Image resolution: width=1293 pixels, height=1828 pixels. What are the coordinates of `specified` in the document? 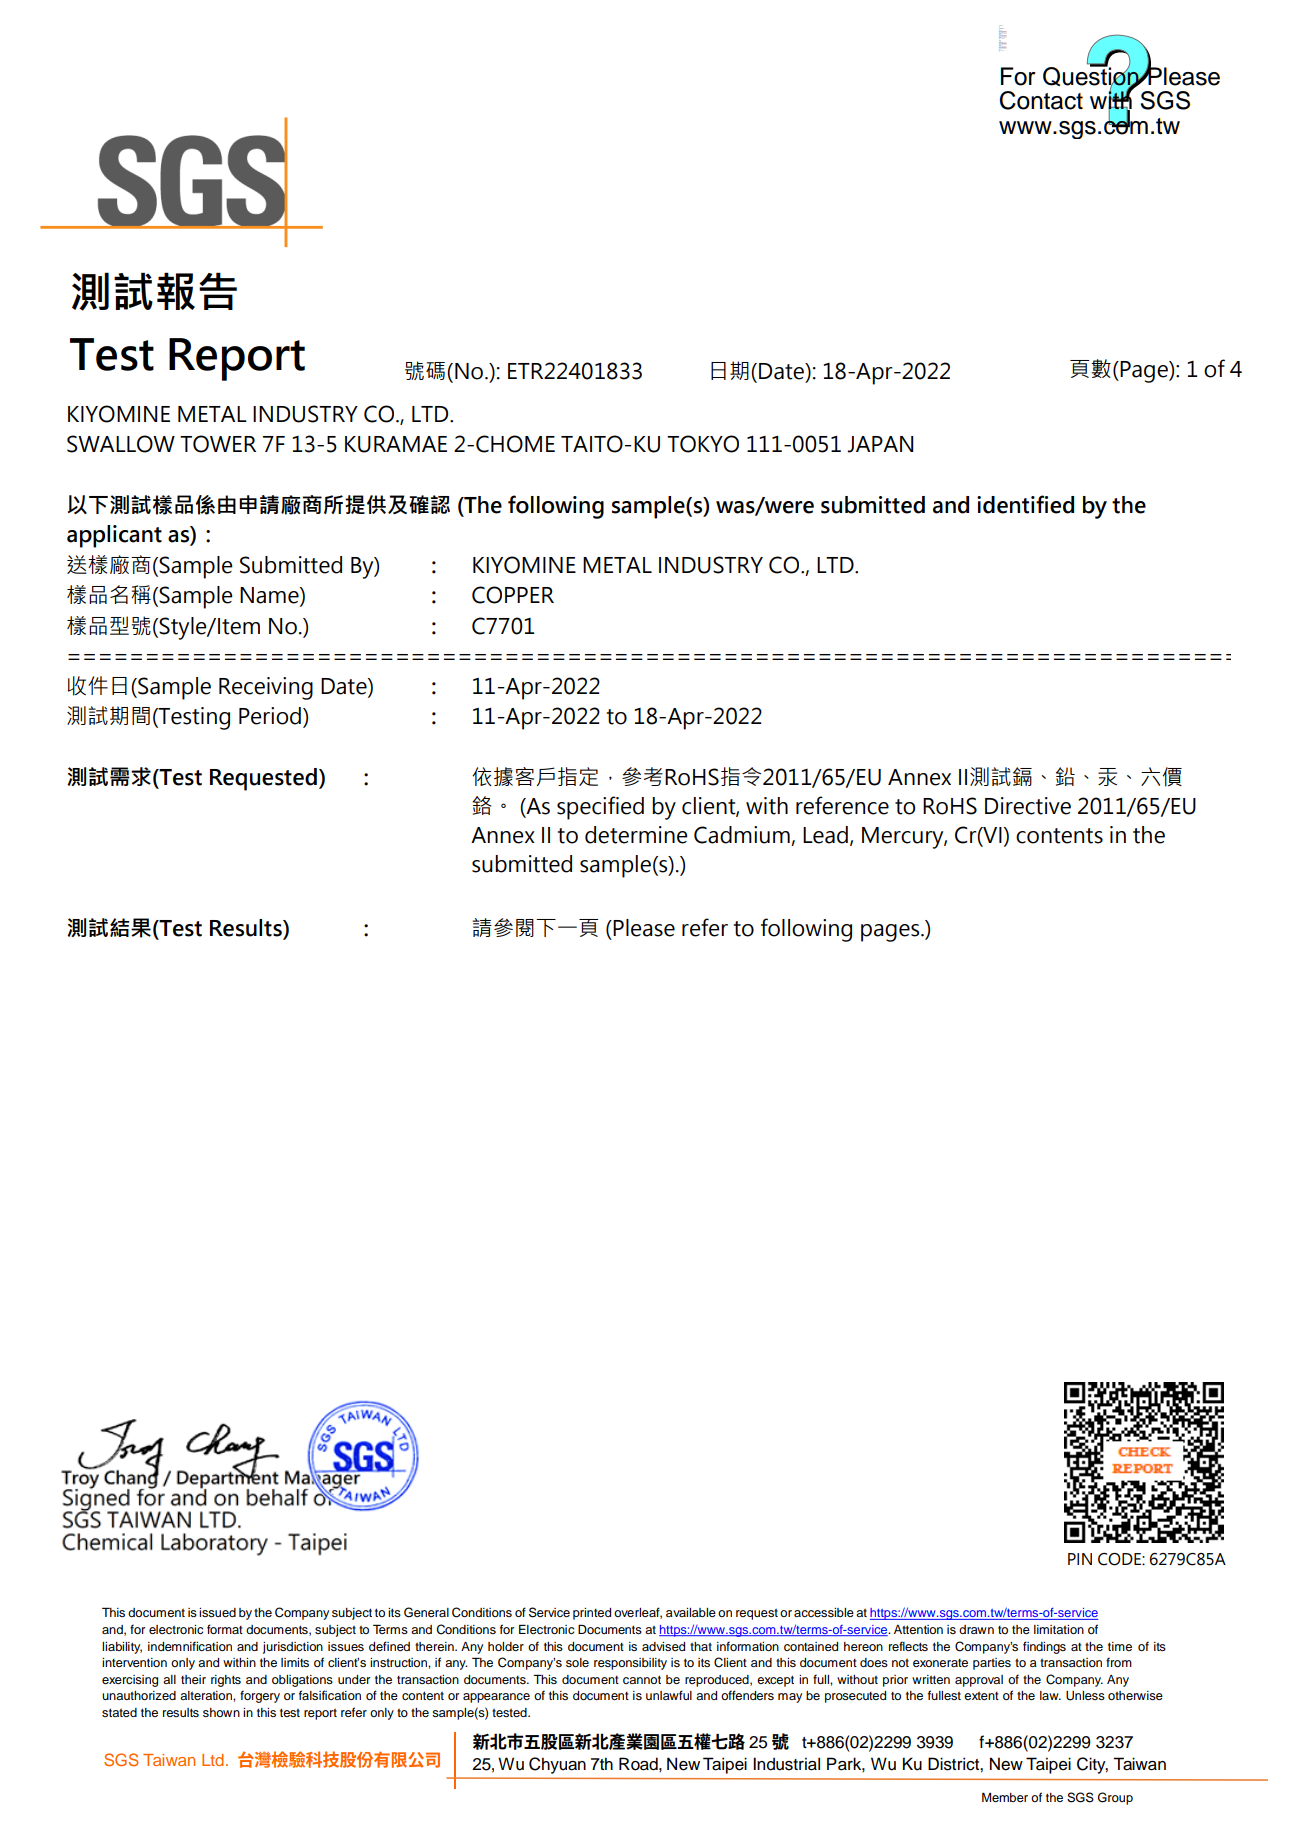 It's located at (600, 808).
